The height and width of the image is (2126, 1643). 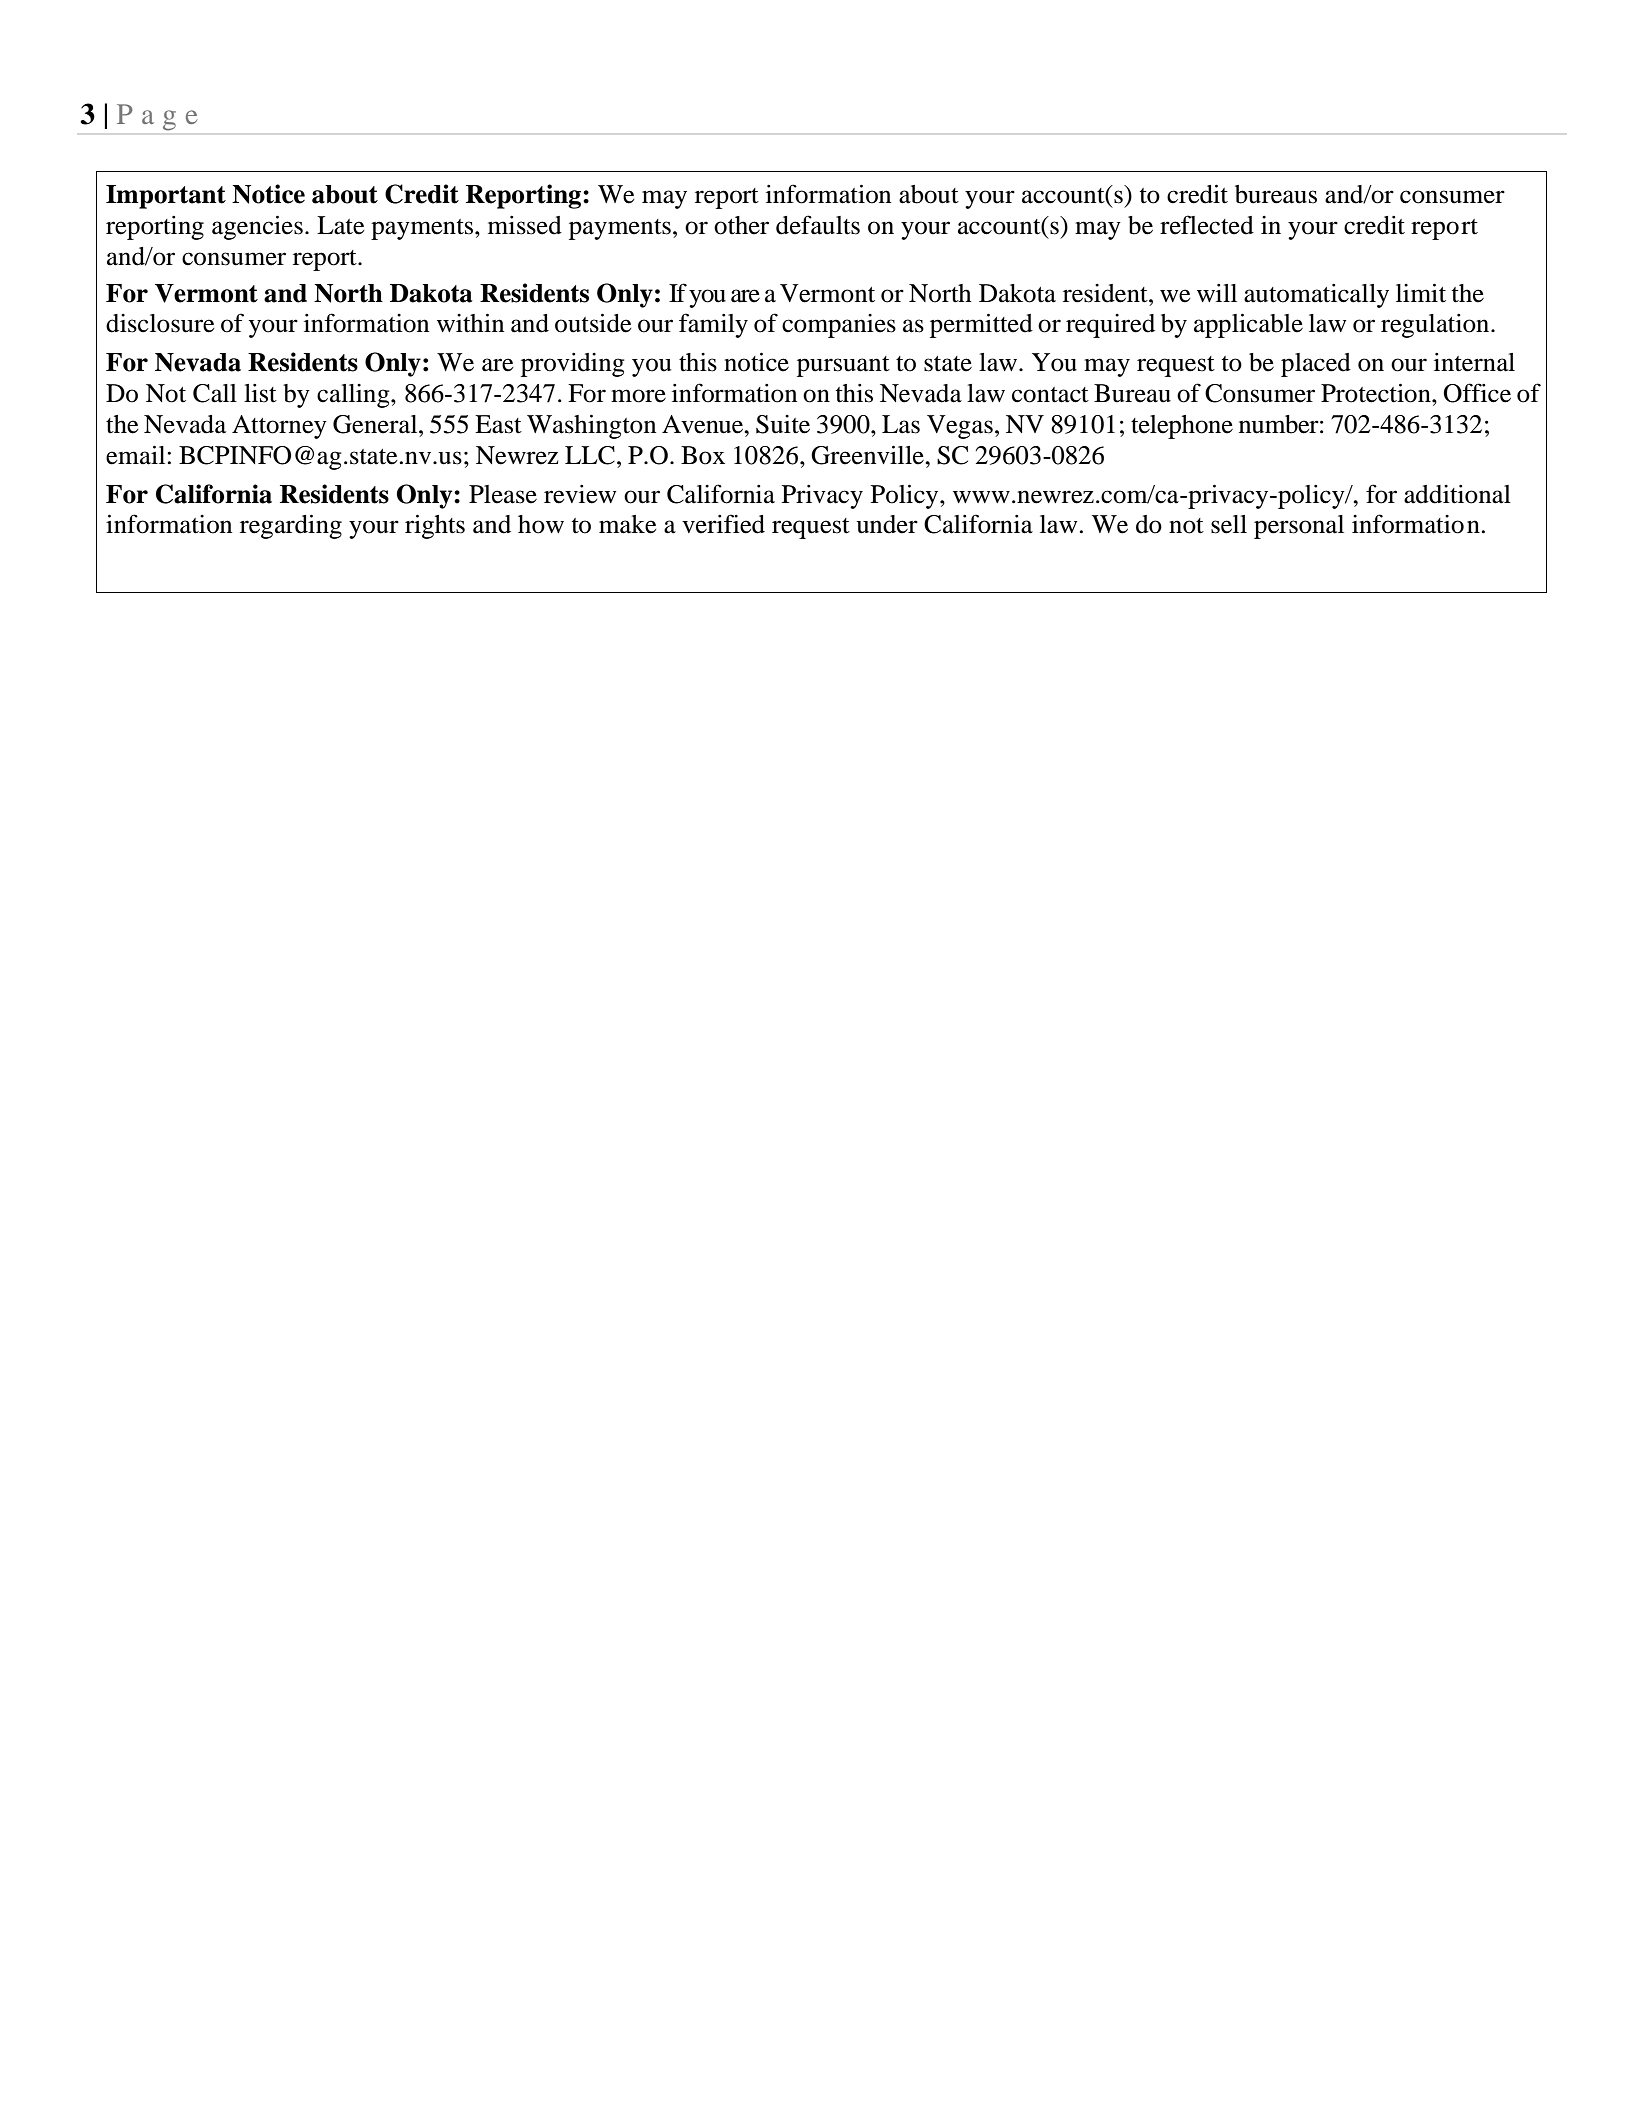 I want to click on applicable, so click(x=1248, y=325).
